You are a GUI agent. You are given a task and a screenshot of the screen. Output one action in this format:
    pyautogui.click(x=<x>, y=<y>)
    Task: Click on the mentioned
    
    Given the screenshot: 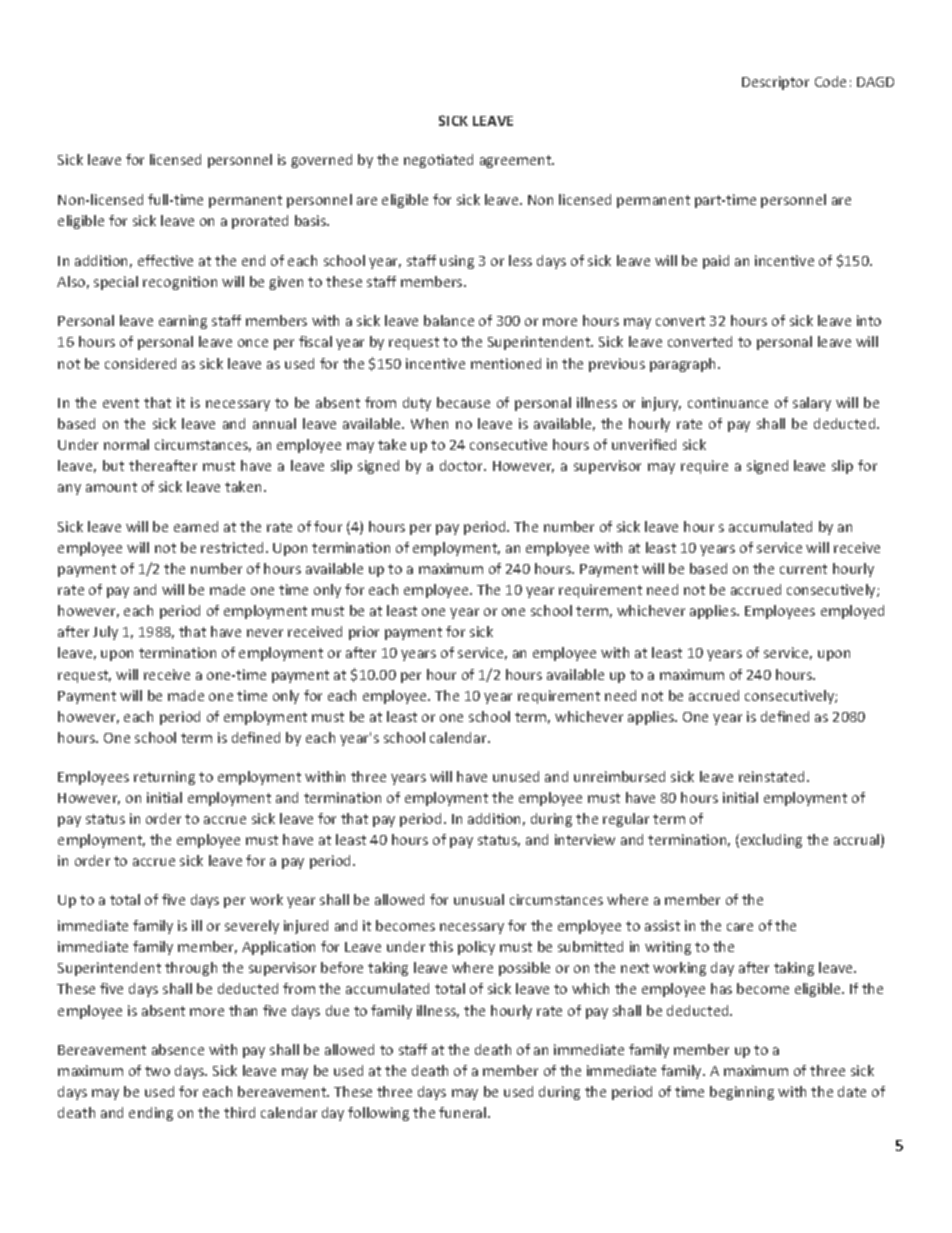 What is the action you would take?
    pyautogui.click(x=506, y=363)
